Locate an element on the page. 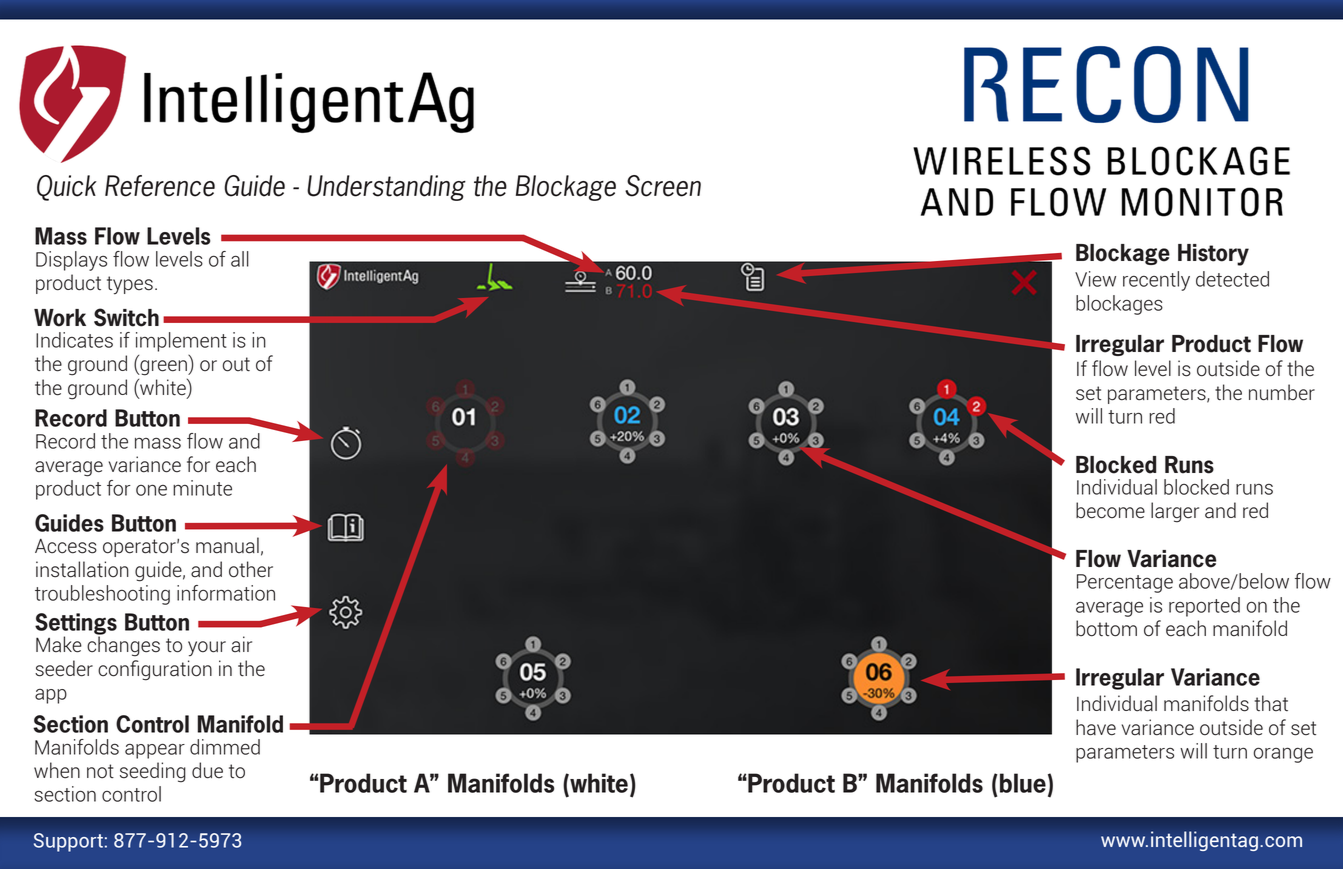 Image resolution: width=1343 pixels, height=869 pixels. History is located at coordinates (1213, 255).
